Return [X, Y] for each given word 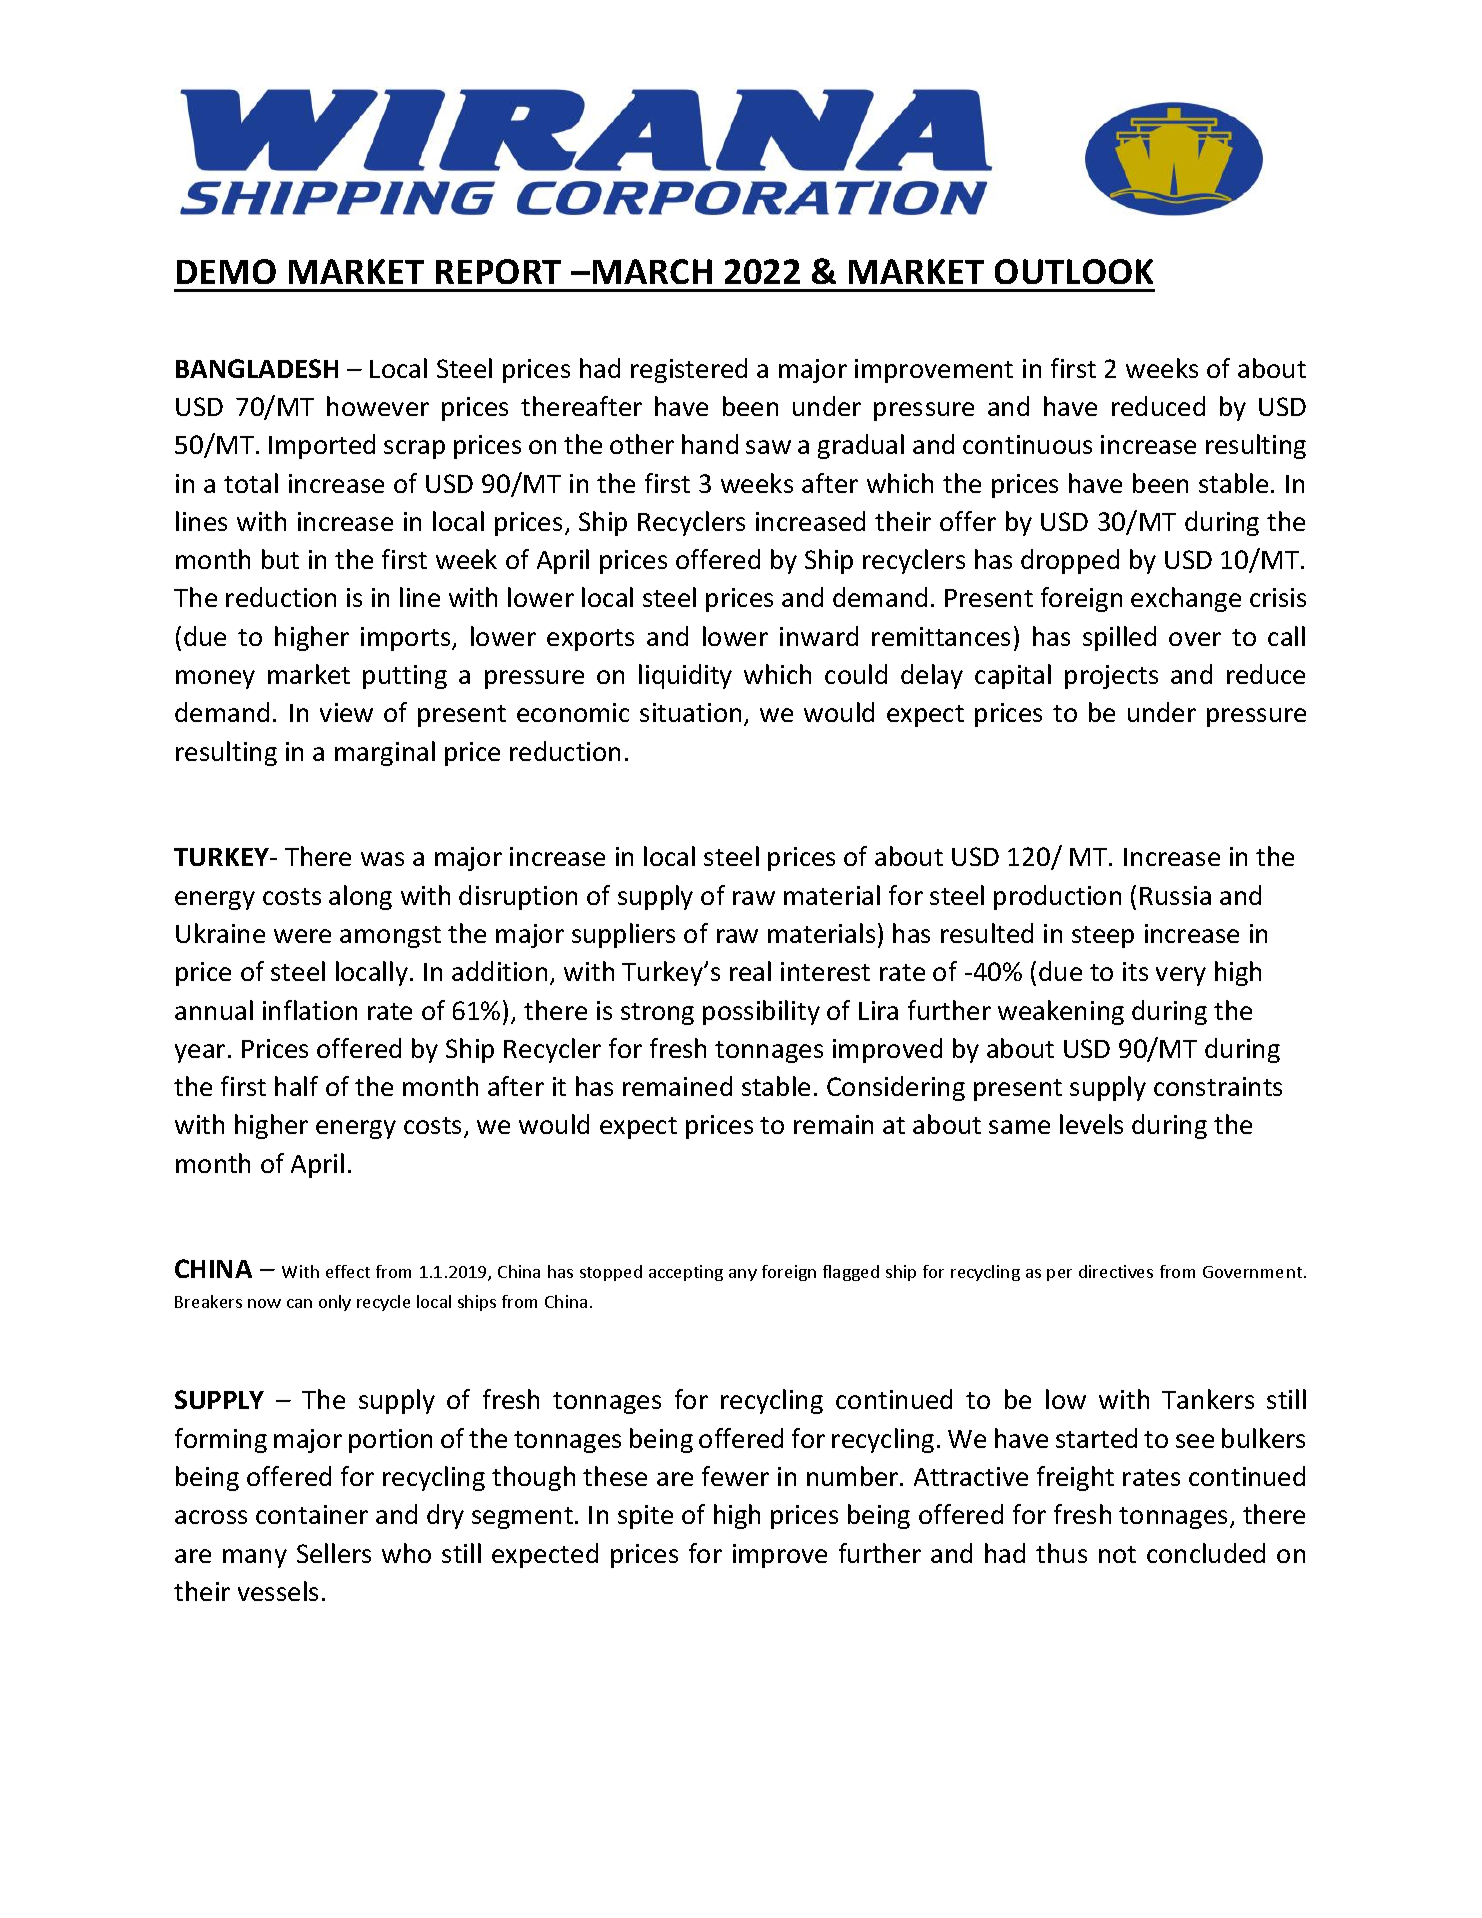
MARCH [652, 271]
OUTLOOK [1074, 271]
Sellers [334, 1553]
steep [1103, 937]
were [302, 936]
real [750, 971]
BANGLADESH [257, 368]
